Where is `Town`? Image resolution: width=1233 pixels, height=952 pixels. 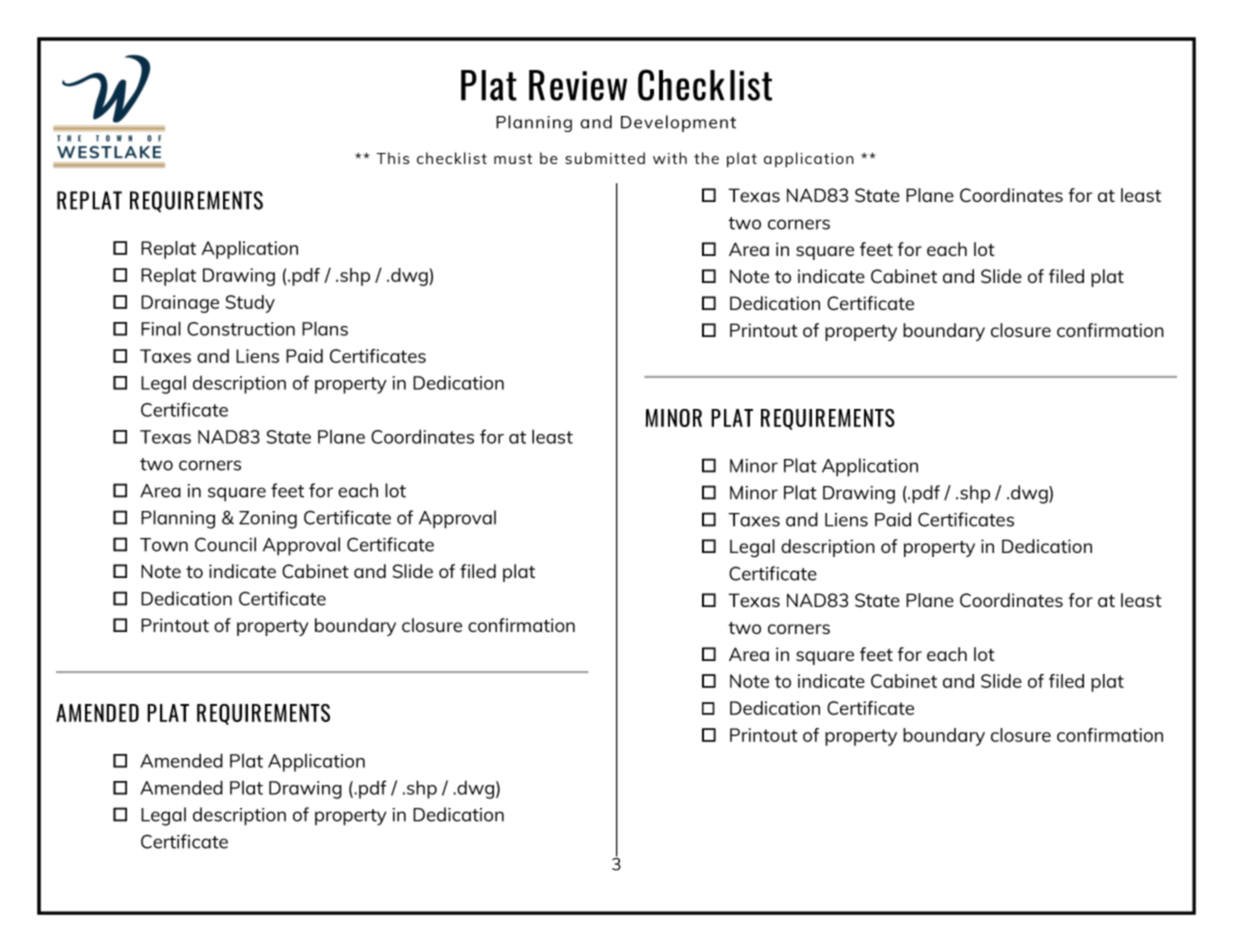 Town is located at coordinates (164, 545).
